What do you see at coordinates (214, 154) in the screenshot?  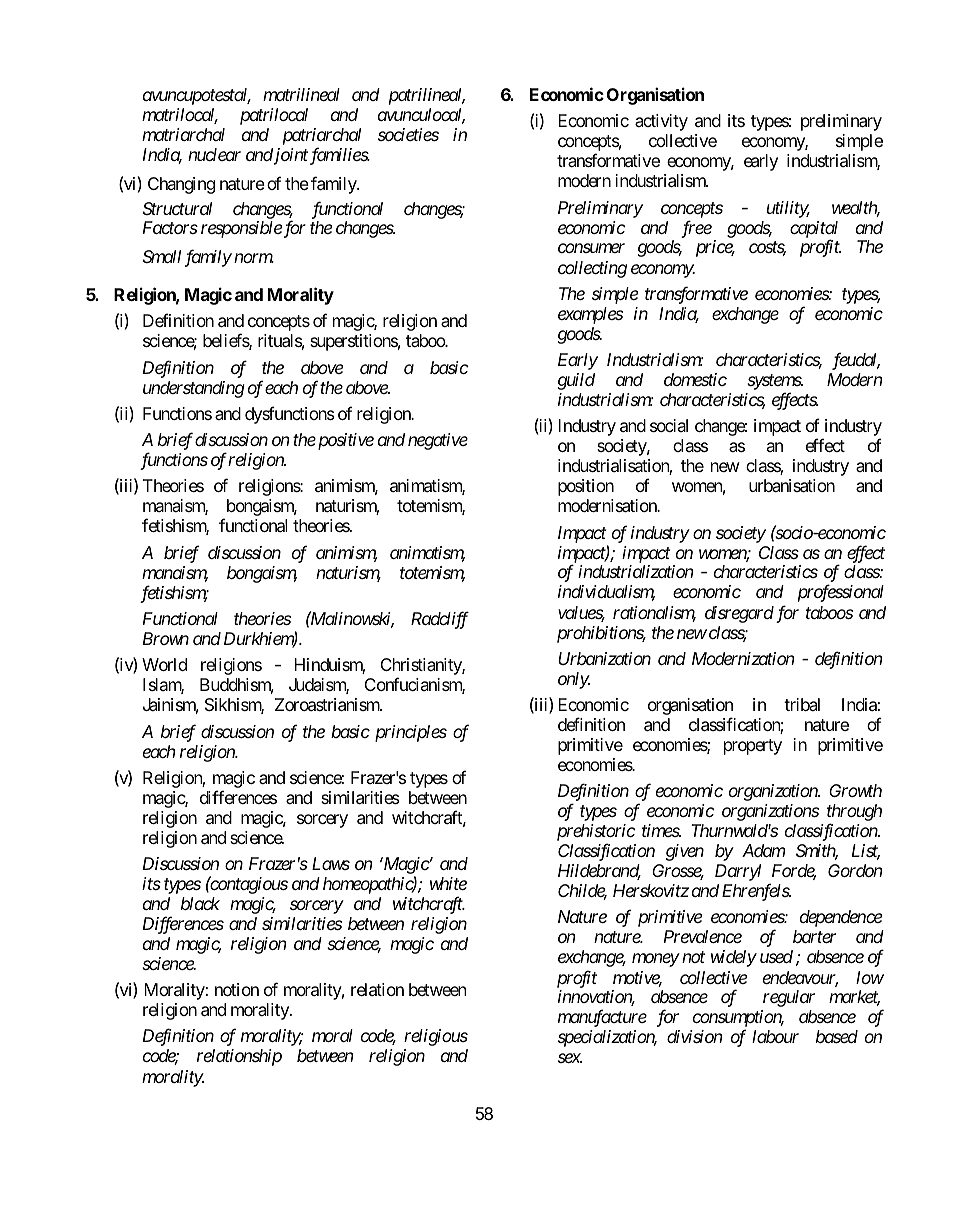 I see `nuclear` at bounding box center [214, 154].
